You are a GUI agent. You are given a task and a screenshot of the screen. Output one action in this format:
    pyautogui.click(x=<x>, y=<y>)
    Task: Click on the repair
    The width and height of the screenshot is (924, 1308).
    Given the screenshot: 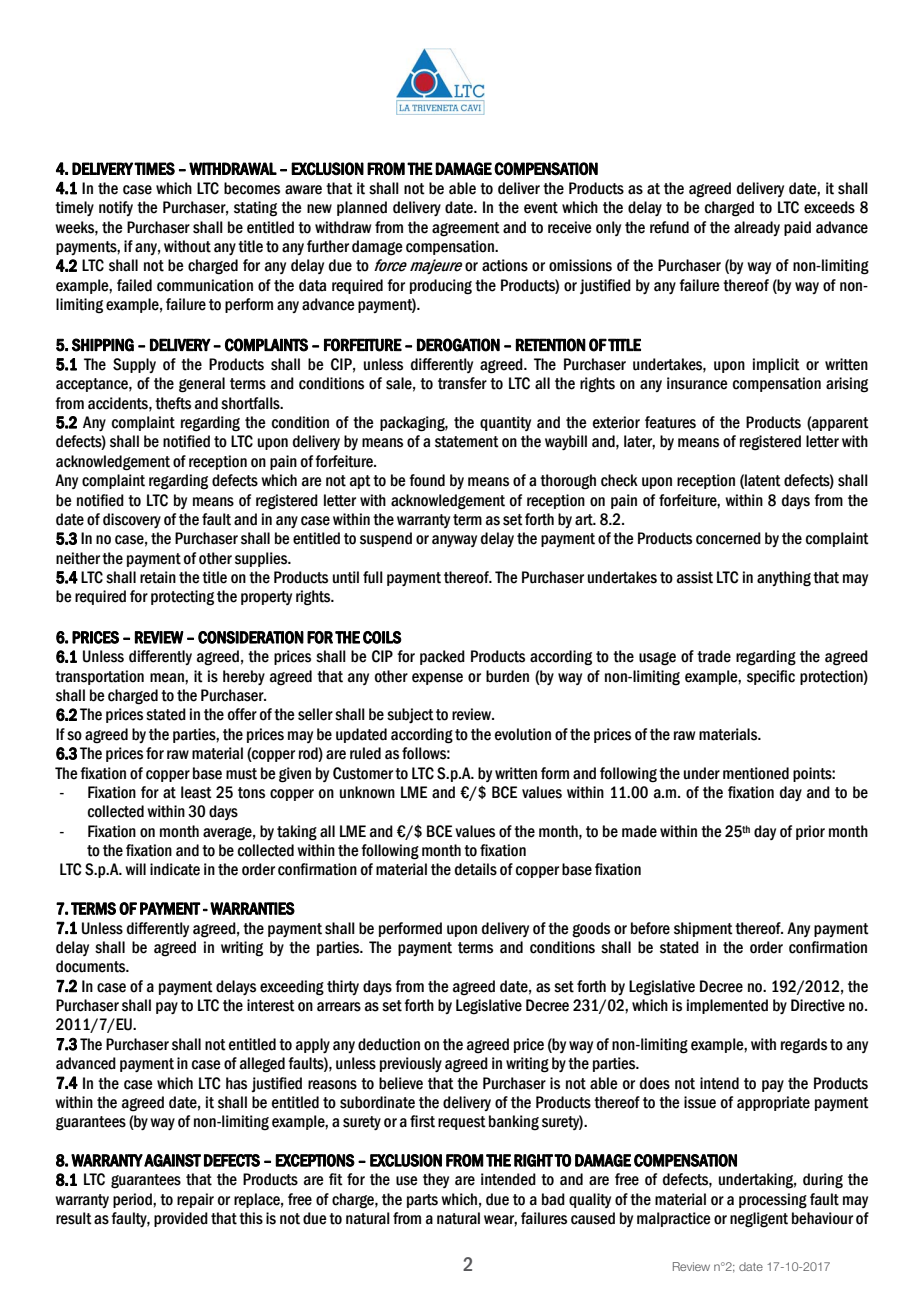 What is the action you would take?
    pyautogui.click(x=195, y=1200)
